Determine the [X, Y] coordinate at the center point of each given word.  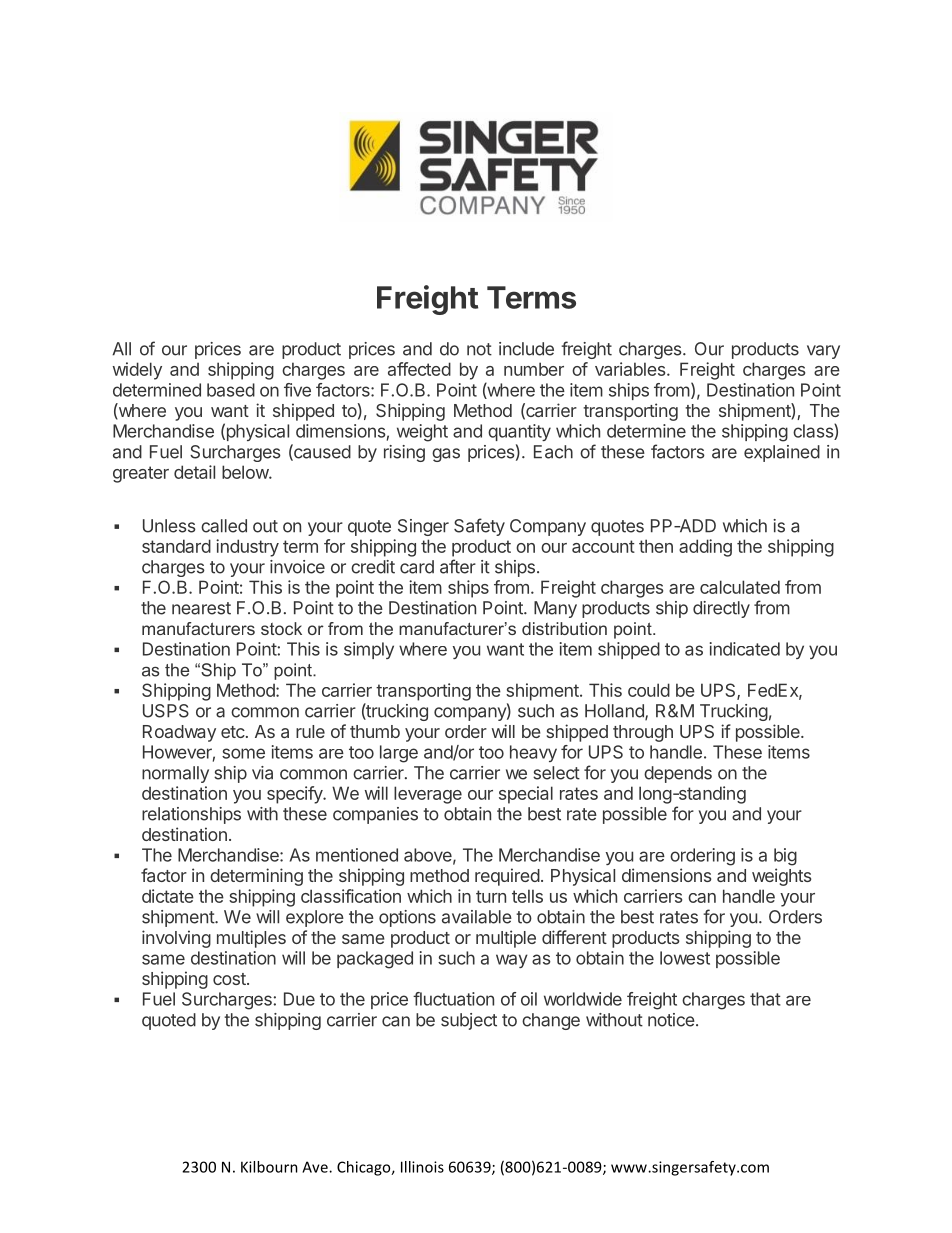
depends [678, 774]
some [243, 753]
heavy [533, 753]
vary [823, 352]
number [534, 369]
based [231, 390]
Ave [316, 1167]
